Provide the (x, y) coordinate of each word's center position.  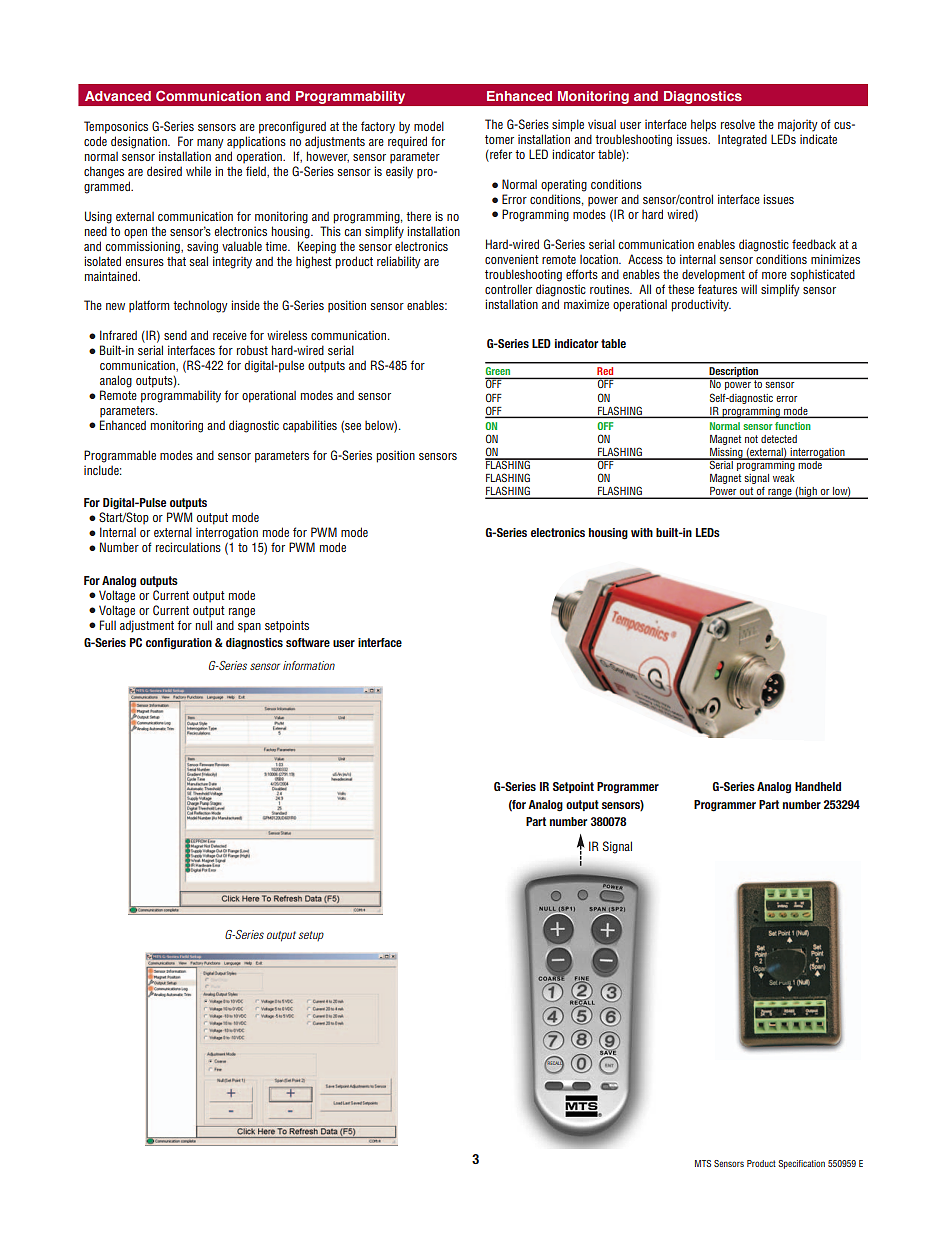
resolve (738, 124)
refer (500, 155)
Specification (801, 1164)
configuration (179, 644)
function (793, 426)
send (175, 335)
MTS (703, 1163)
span (249, 628)
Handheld (818, 786)
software (308, 642)
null (204, 625)
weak (784, 478)
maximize (586, 304)
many (210, 144)
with (642, 532)
